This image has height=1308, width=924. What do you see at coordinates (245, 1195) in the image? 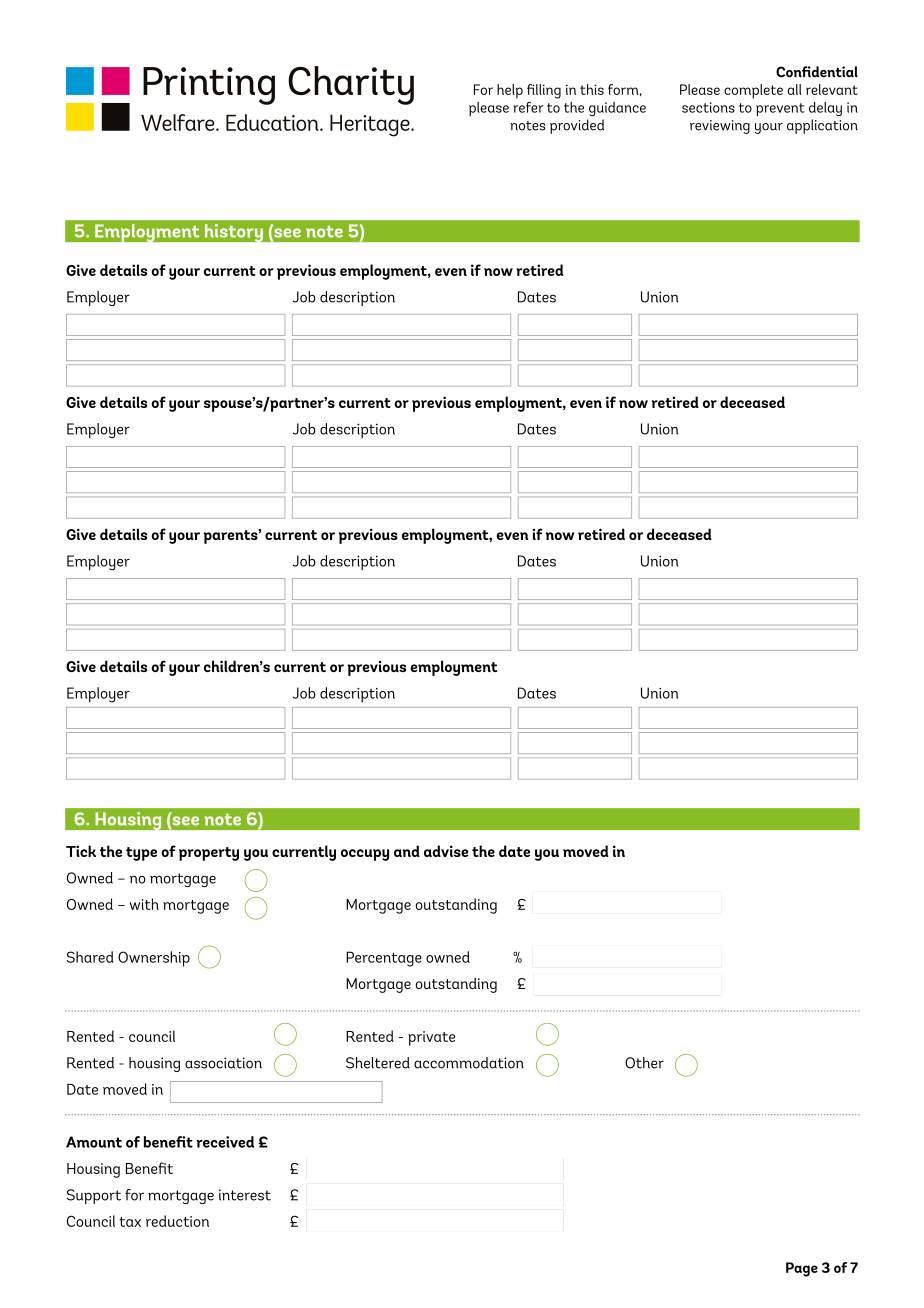
I see `interest` at bounding box center [245, 1195].
